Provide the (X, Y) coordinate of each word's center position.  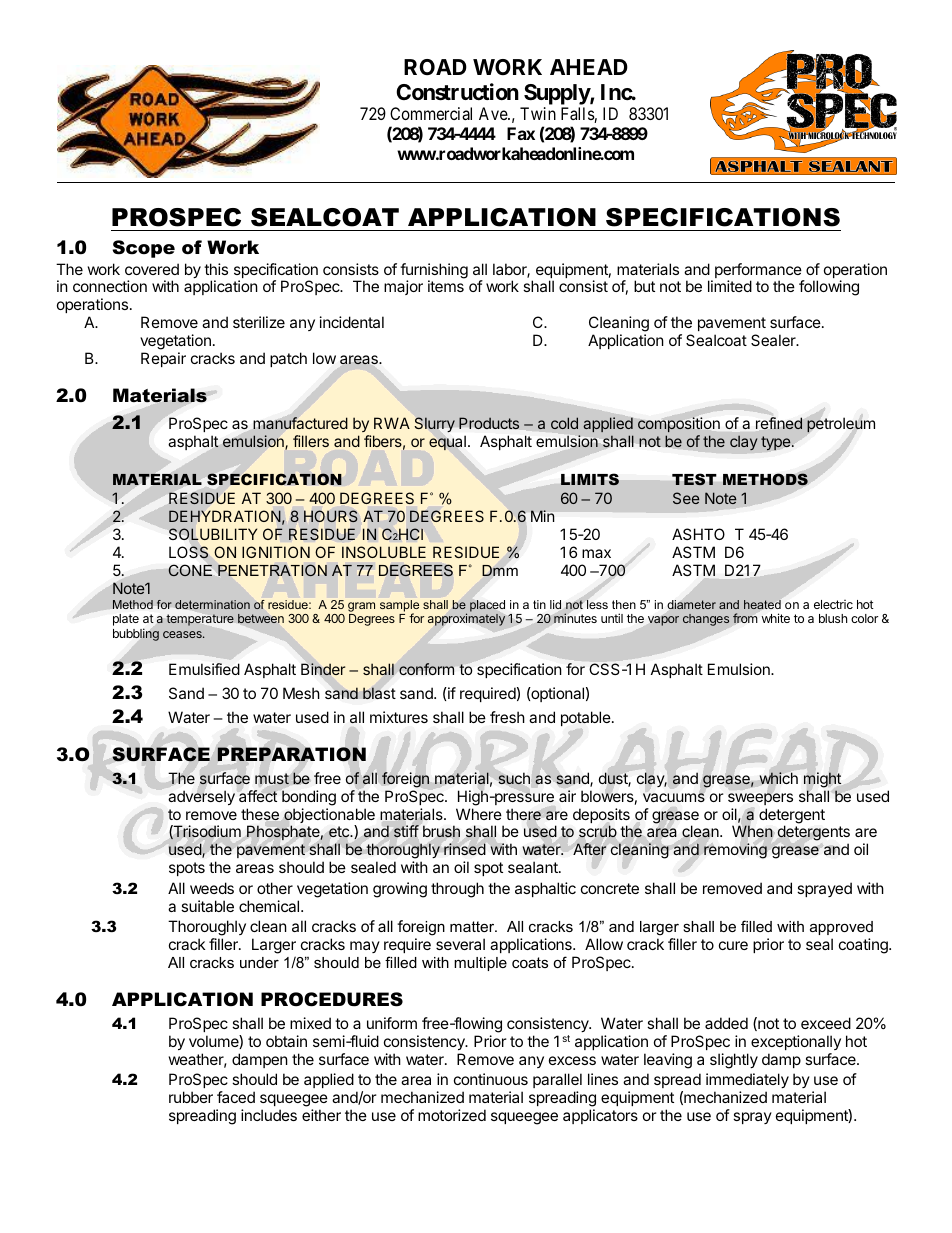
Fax (521, 133)
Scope (143, 249)
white (775, 618)
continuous (491, 1079)
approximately (466, 619)
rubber (191, 1097)
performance (759, 272)
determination (212, 604)
